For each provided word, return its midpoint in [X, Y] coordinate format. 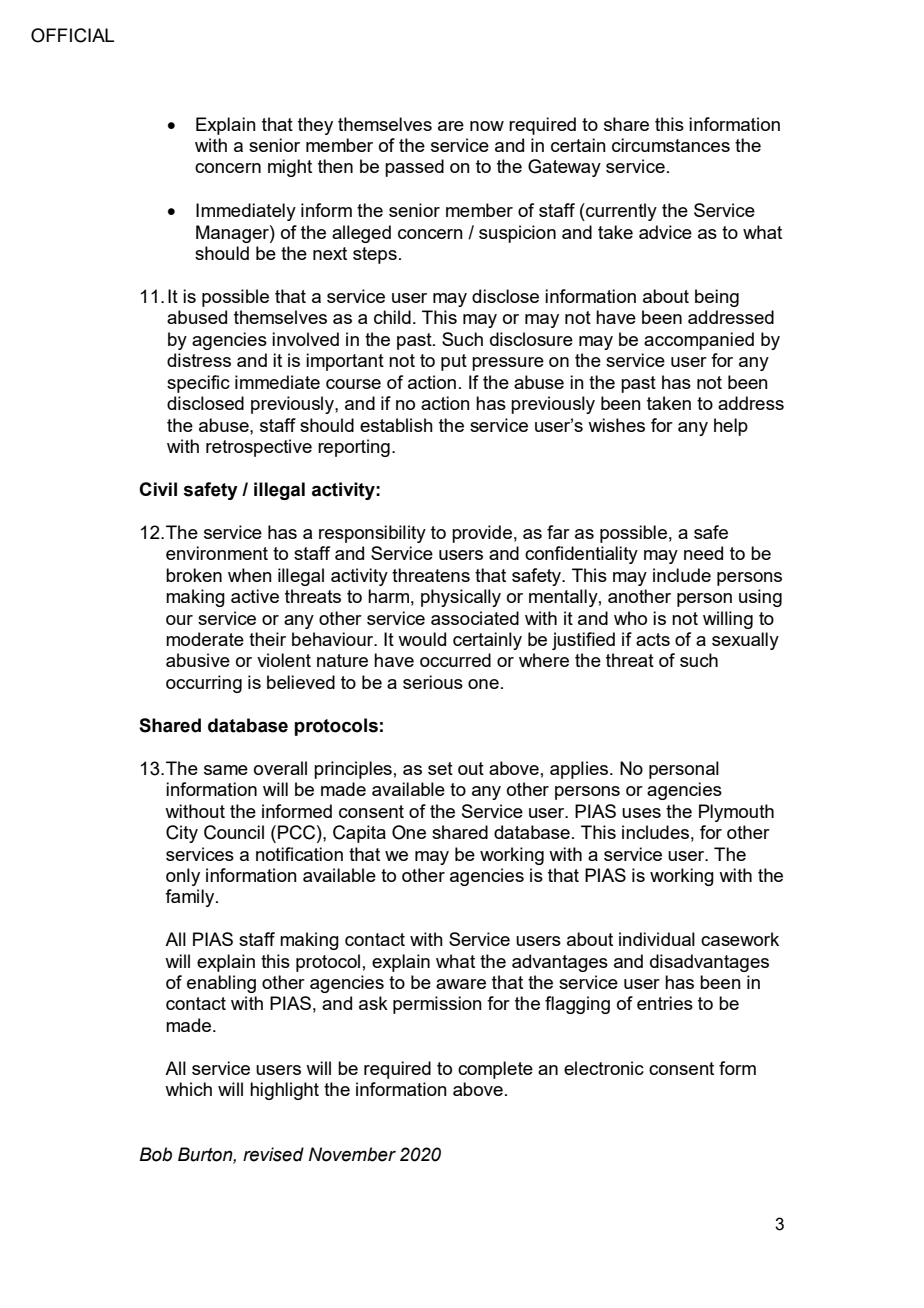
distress [199, 360]
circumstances [671, 145]
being [717, 298]
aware [461, 984]
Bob [155, 1154]
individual [657, 939]
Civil [158, 489]
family [191, 898]
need [703, 553]
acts [653, 639]
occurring [204, 684]
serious [433, 682]
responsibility [372, 534]
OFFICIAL [72, 35]
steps [375, 255]
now [487, 126]
